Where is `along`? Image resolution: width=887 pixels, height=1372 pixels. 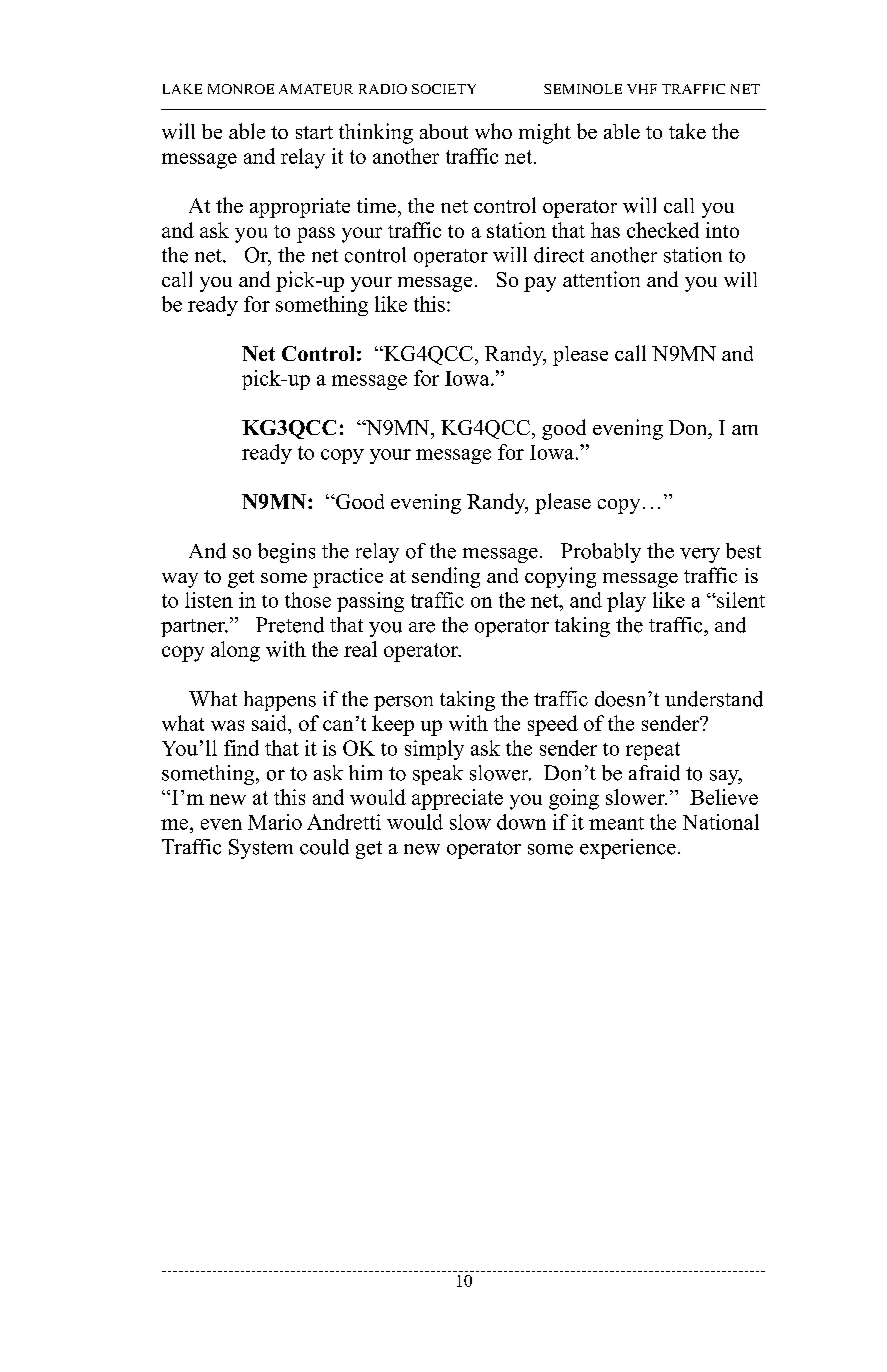
along is located at coordinates (235, 651).
